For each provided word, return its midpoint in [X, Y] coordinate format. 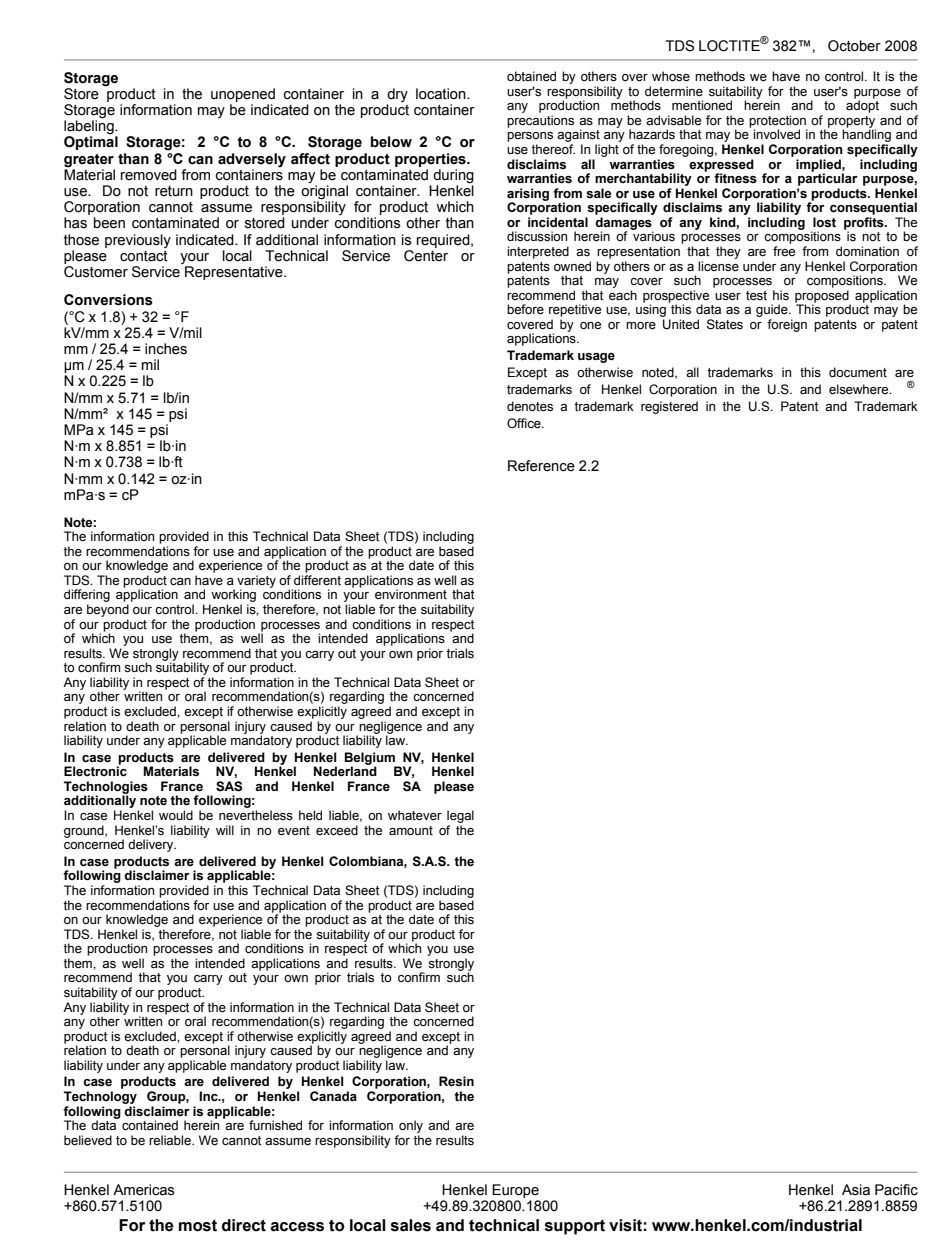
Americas [144, 1190]
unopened [243, 95]
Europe [515, 1191]
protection [778, 122]
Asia [856, 1190]
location [442, 94]
